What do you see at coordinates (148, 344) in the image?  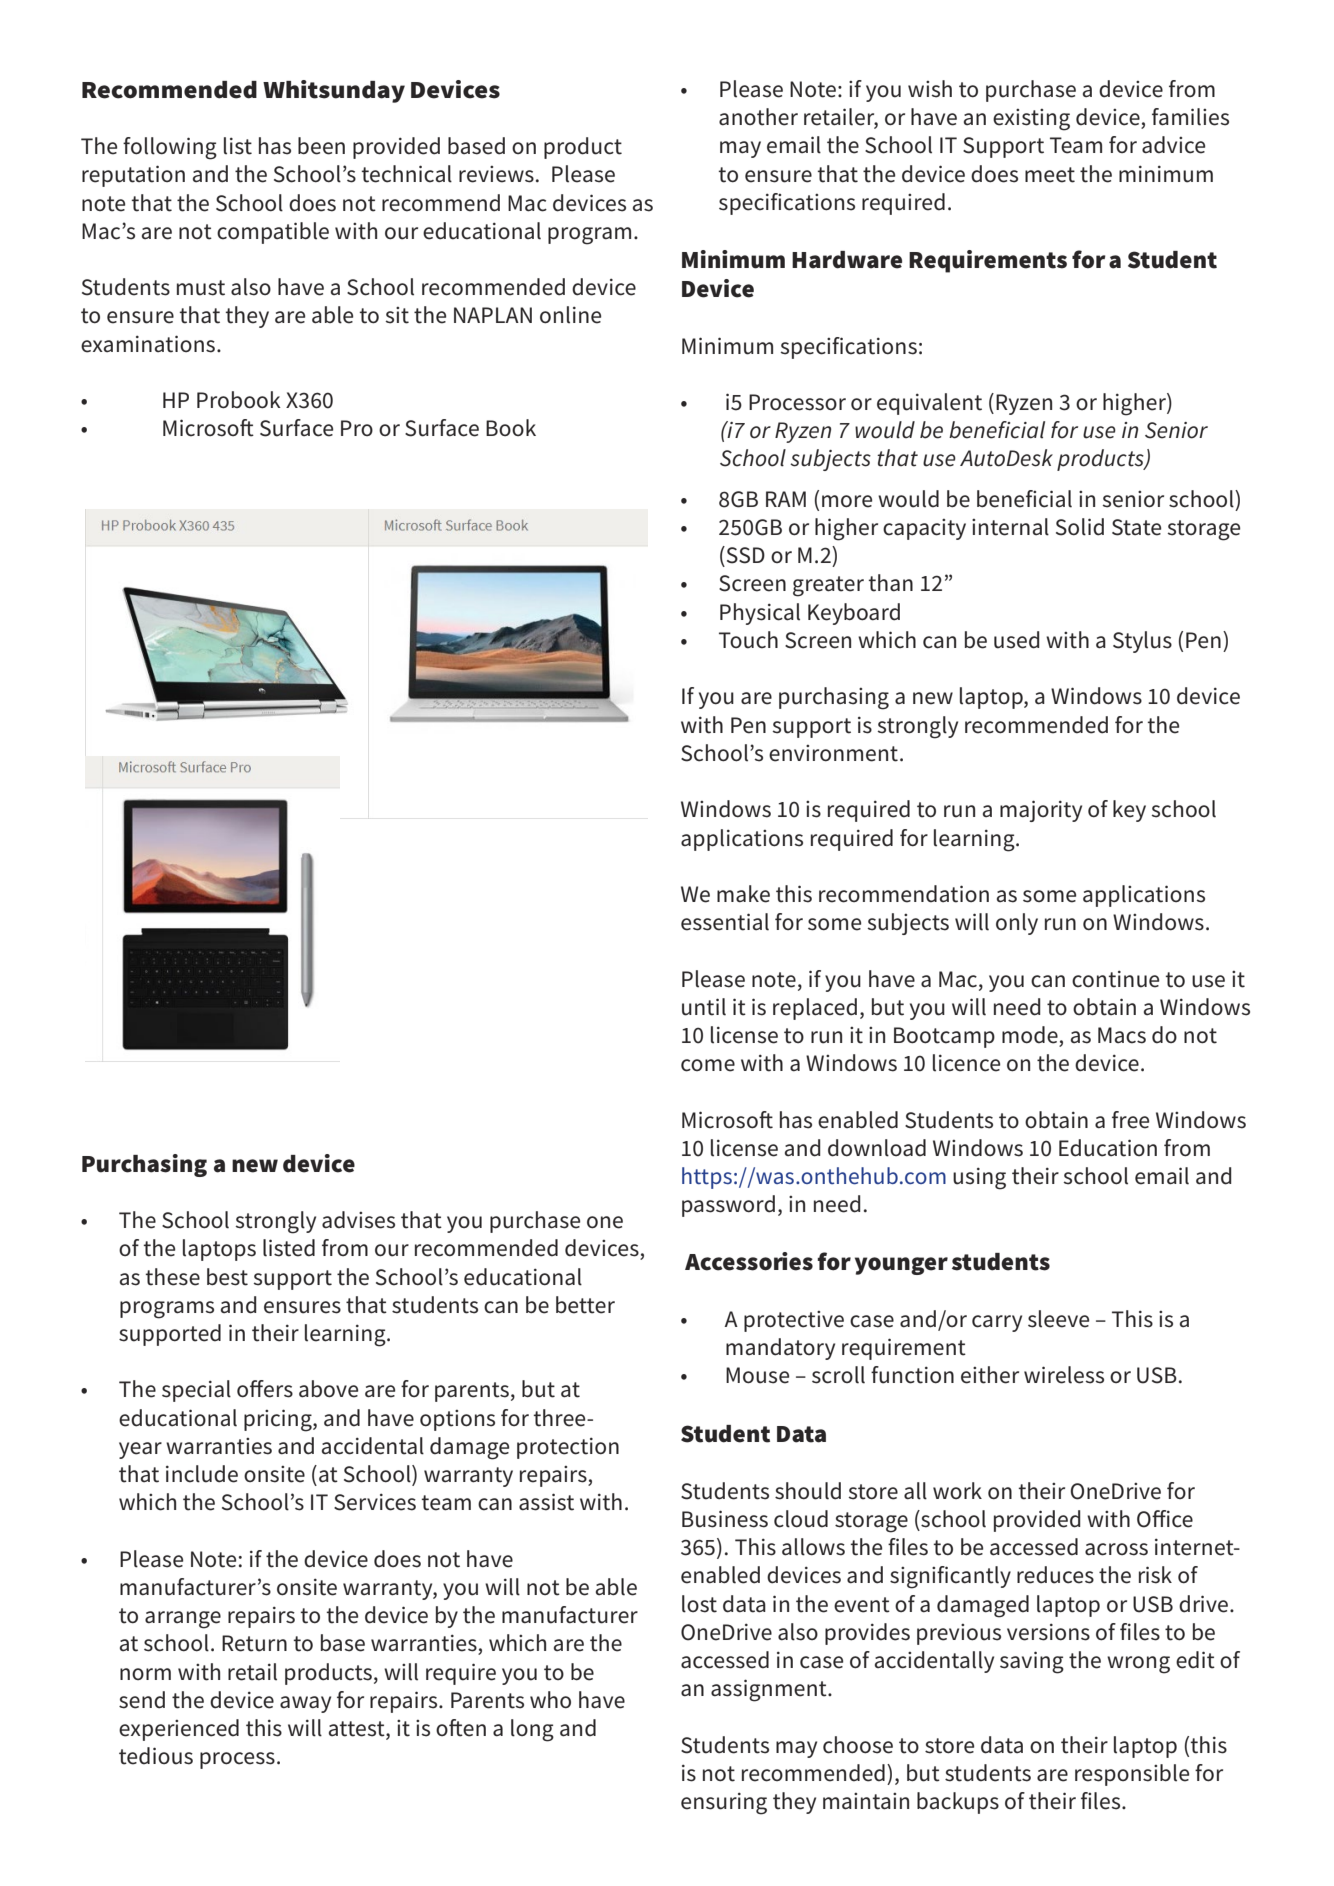 I see `examinations` at bounding box center [148, 344].
